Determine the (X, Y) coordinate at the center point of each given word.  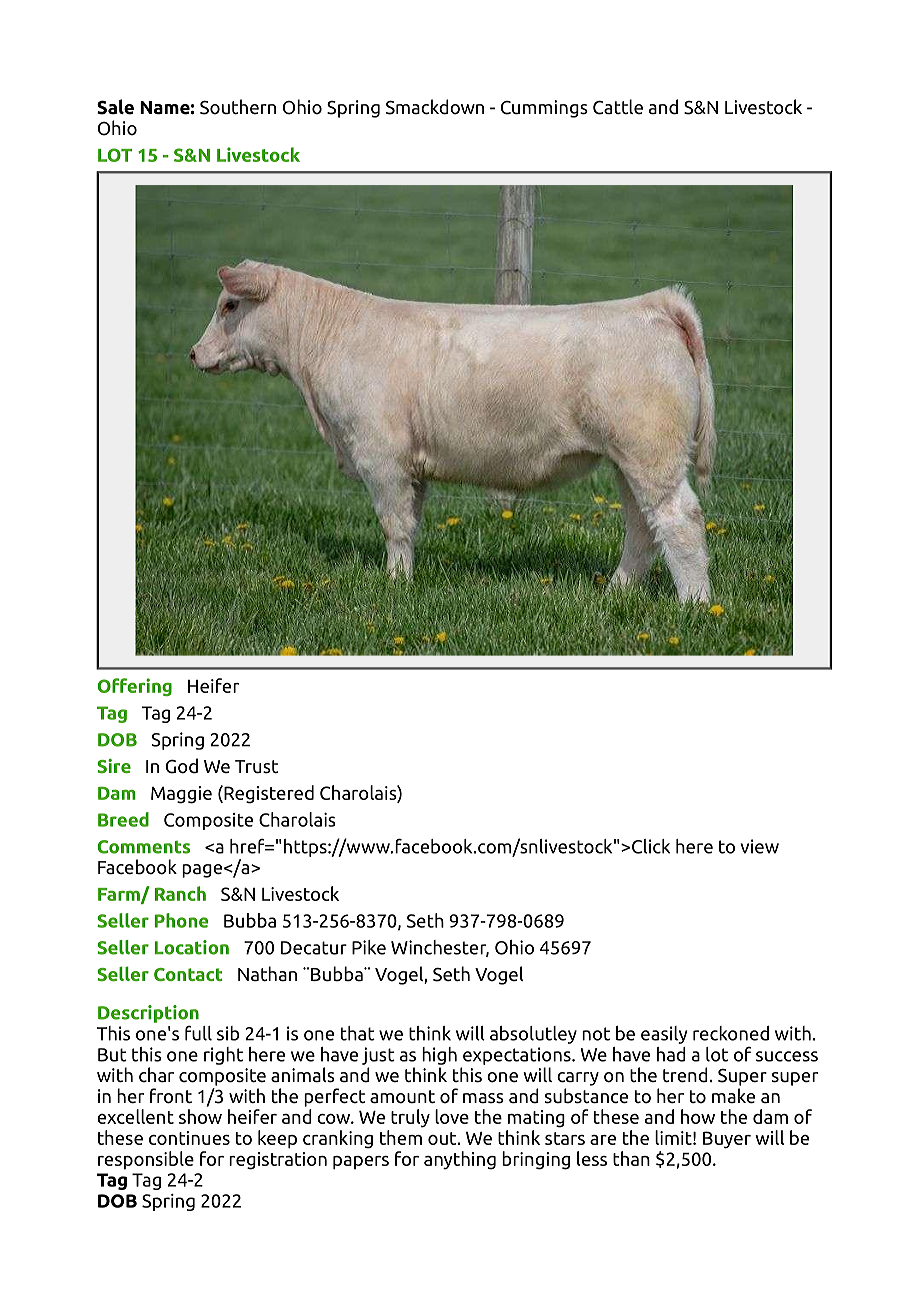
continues (189, 1138)
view (760, 846)
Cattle (618, 107)
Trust (256, 767)
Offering (134, 687)
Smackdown (435, 107)
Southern (238, 107)
